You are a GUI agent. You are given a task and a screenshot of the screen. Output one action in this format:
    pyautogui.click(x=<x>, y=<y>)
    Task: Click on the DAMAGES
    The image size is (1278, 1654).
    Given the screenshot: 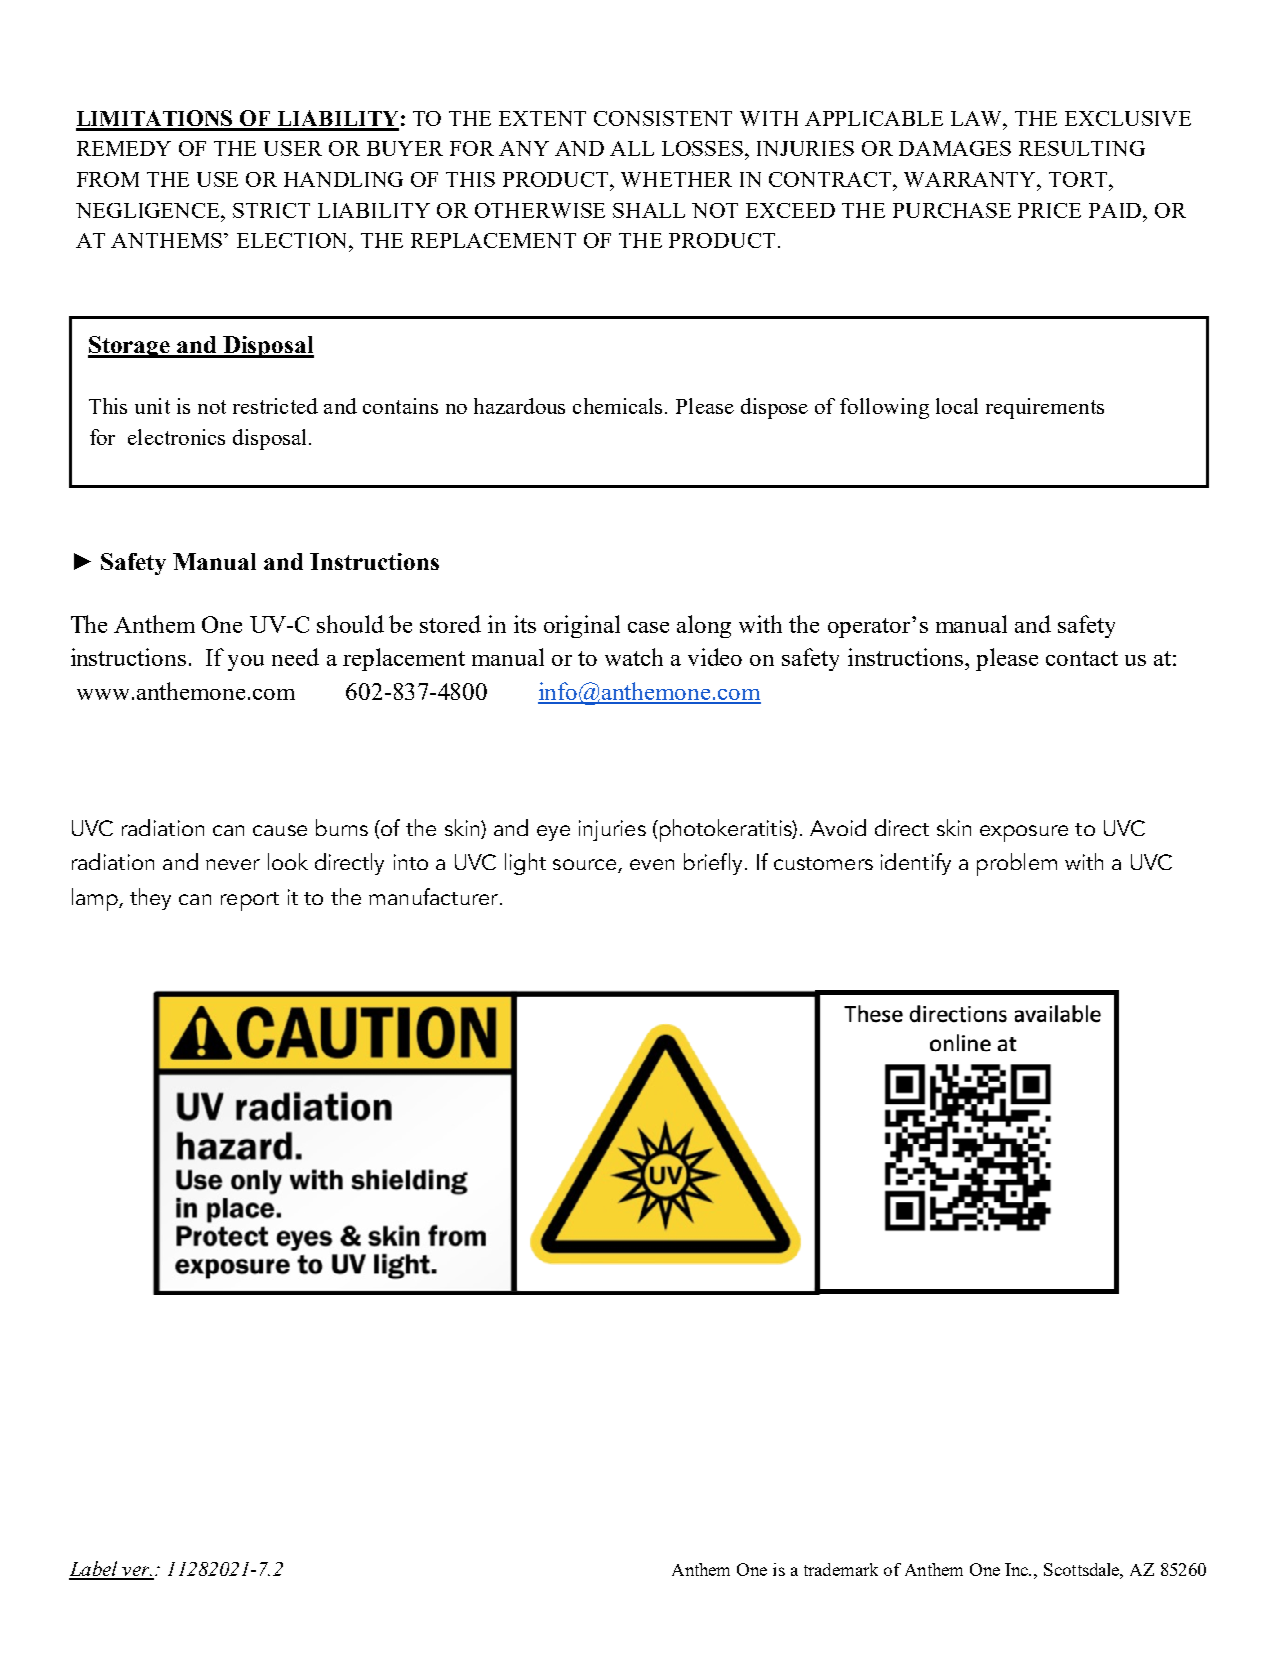 What is the action you would take?
    pyautogui.click(x=955, y=148)
